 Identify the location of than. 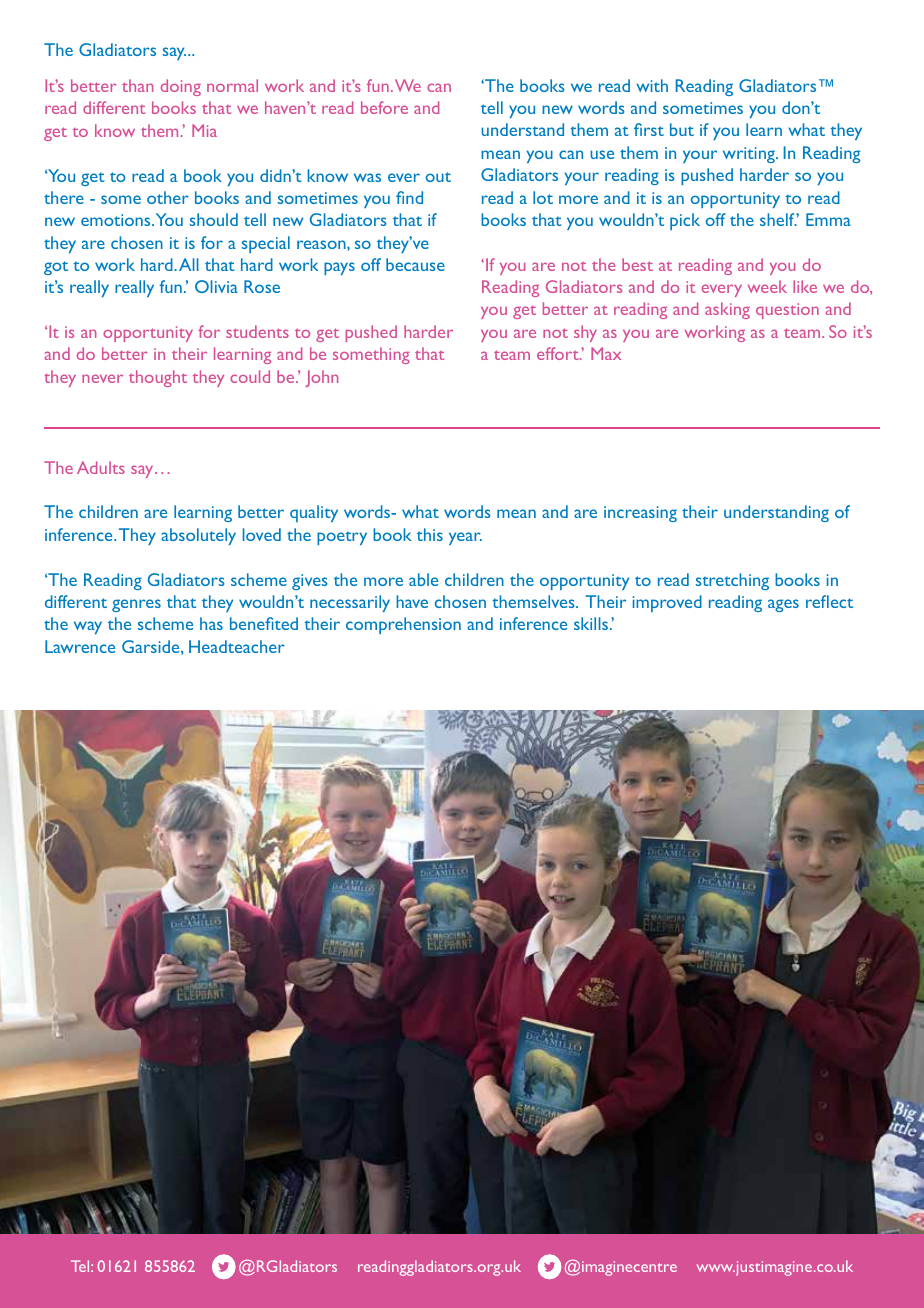
(137, 85).
